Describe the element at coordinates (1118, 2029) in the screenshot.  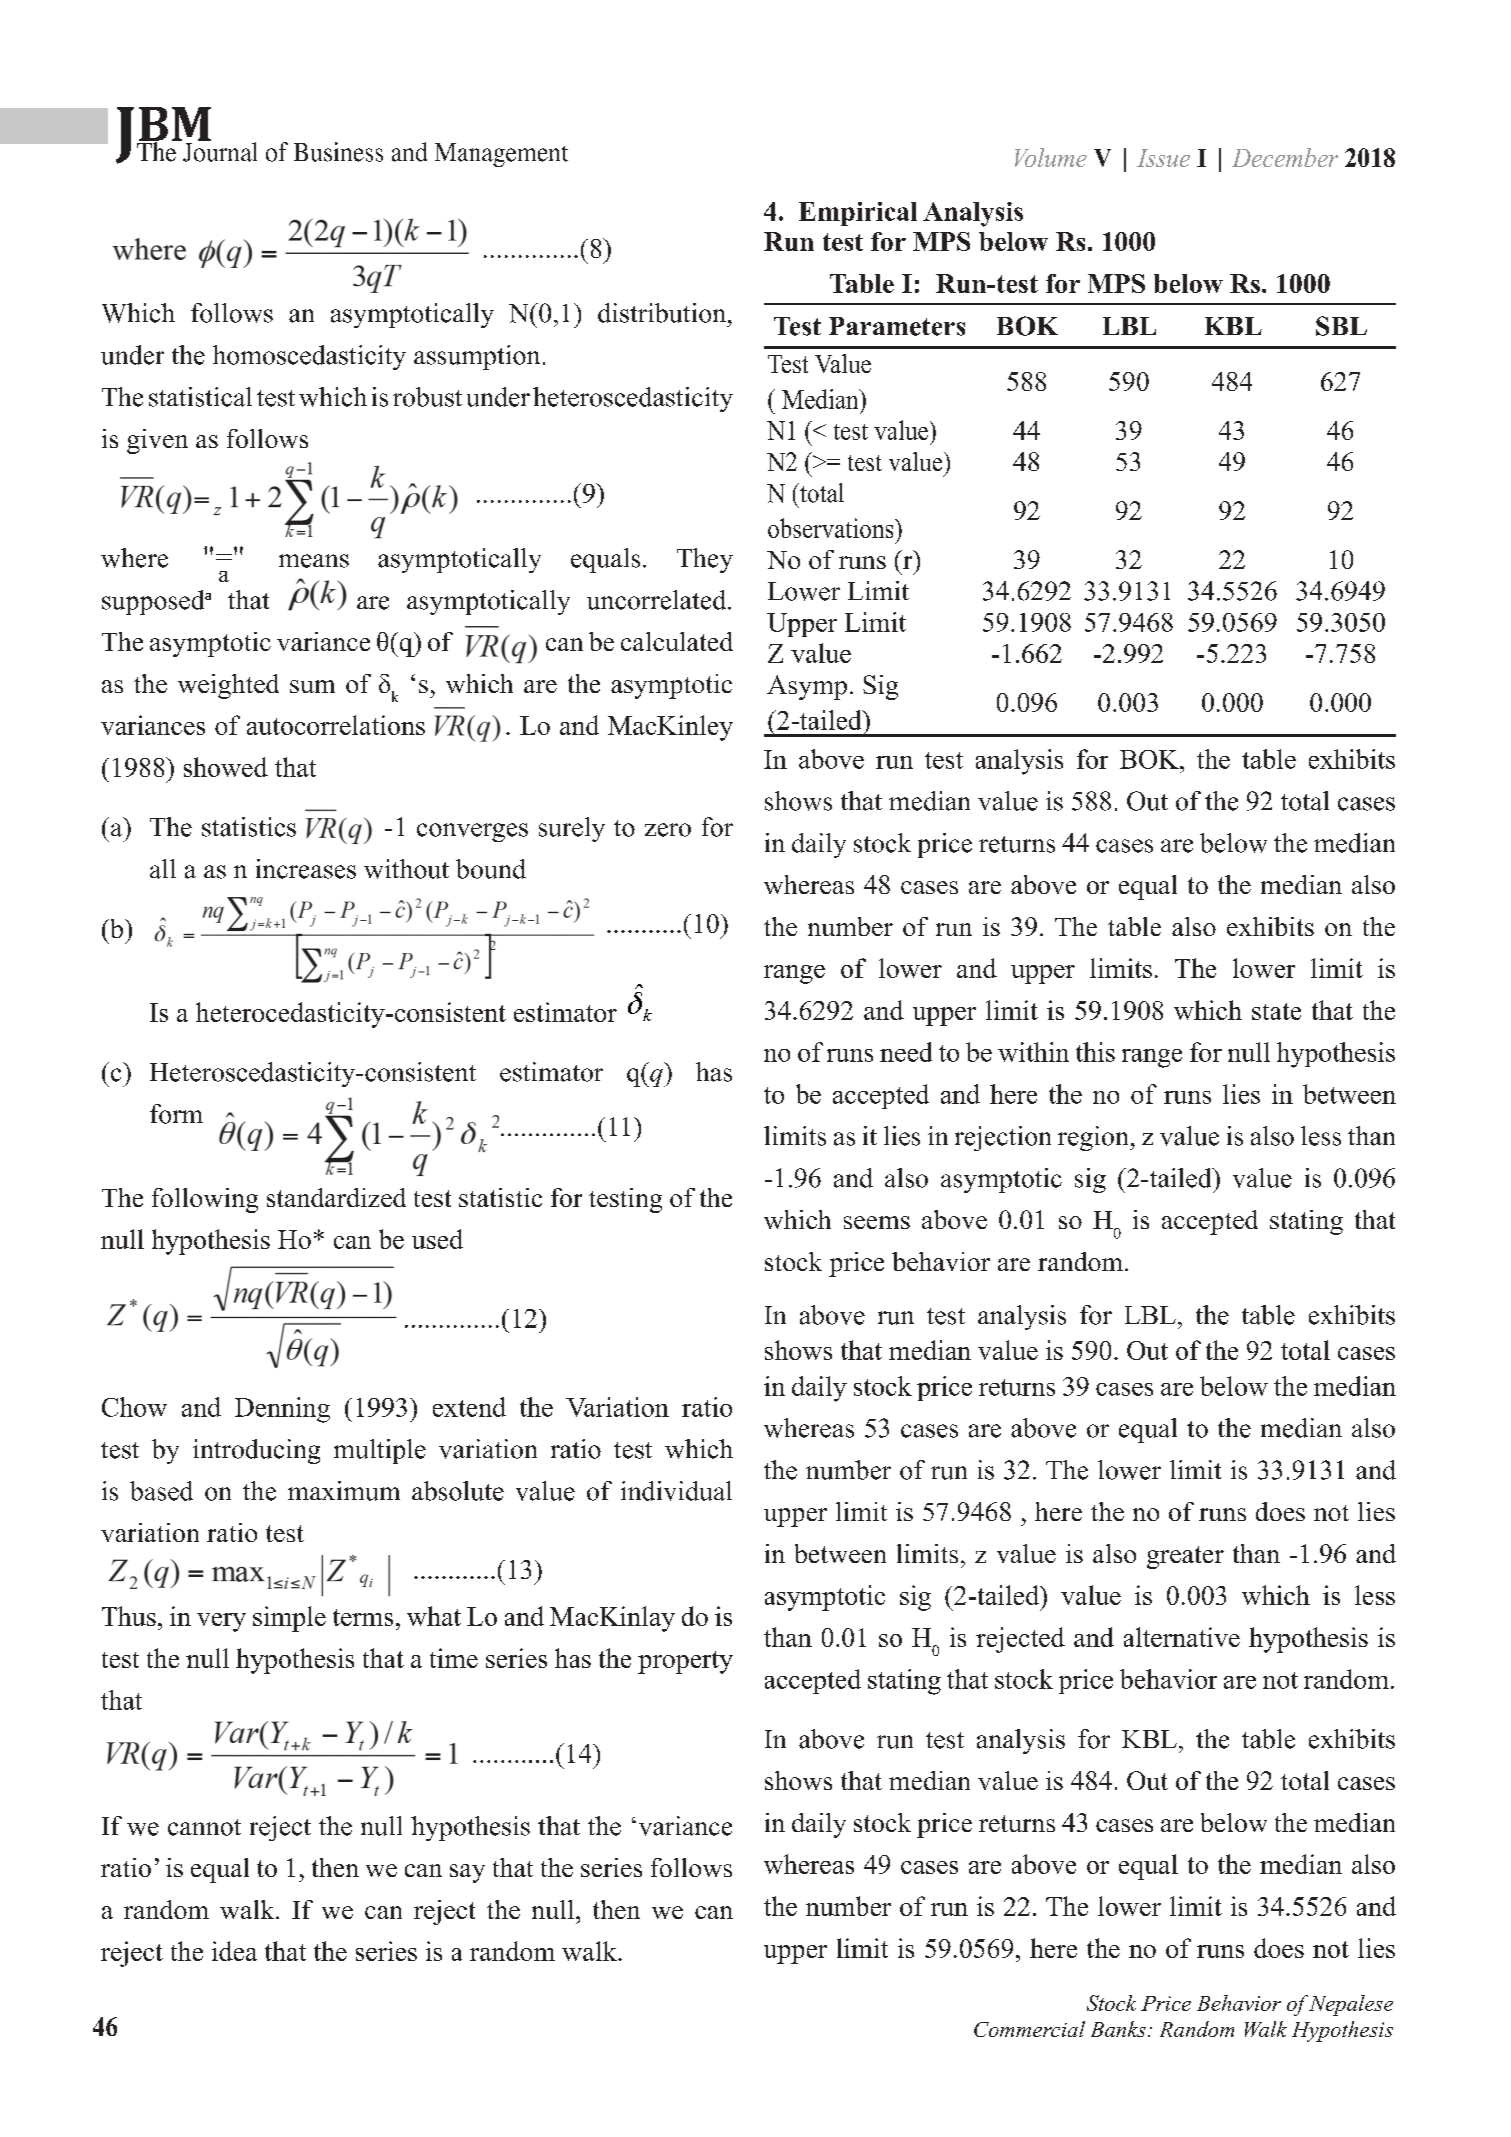
I see `Banks` at that location.
